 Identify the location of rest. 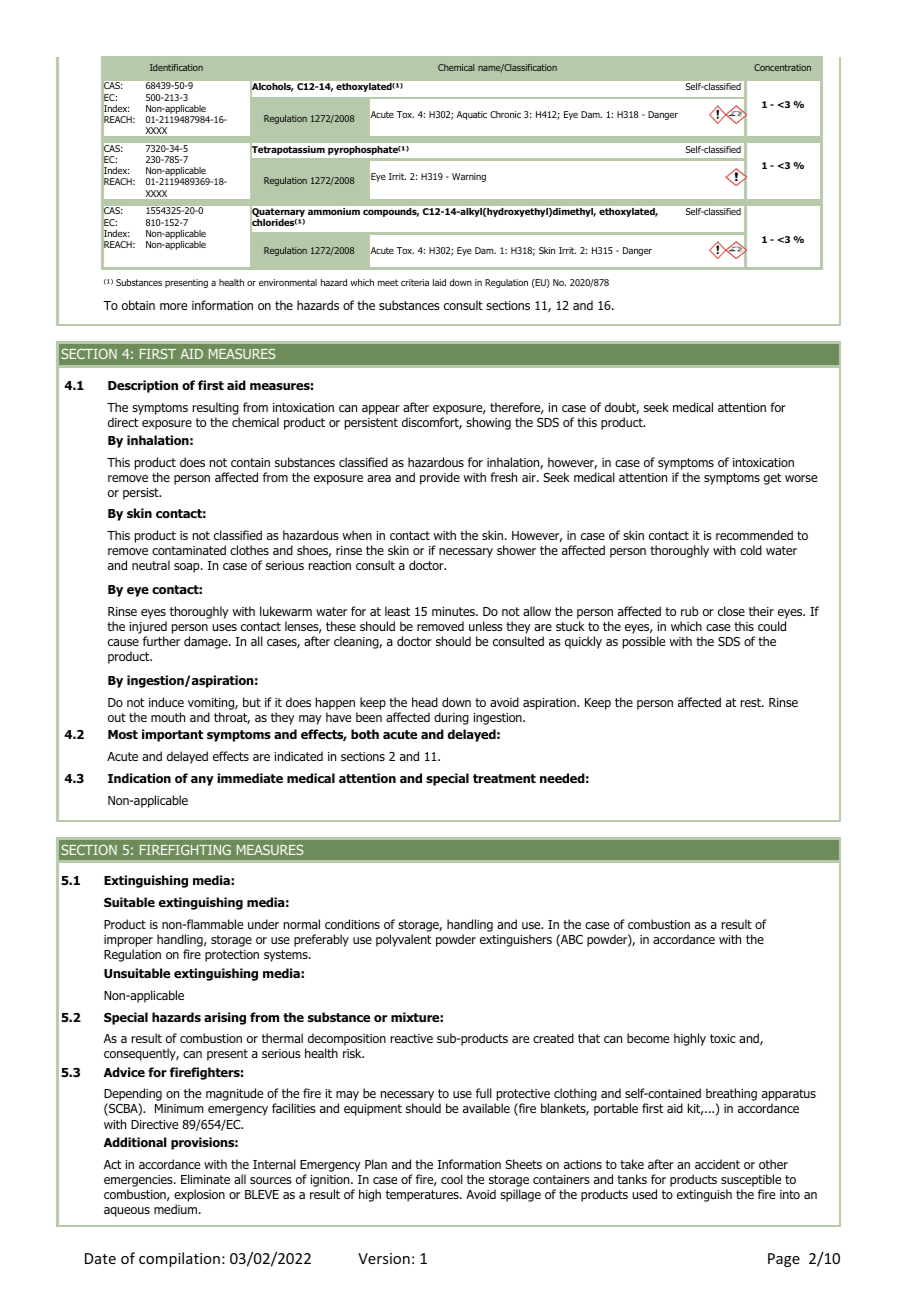
(752, 702).
